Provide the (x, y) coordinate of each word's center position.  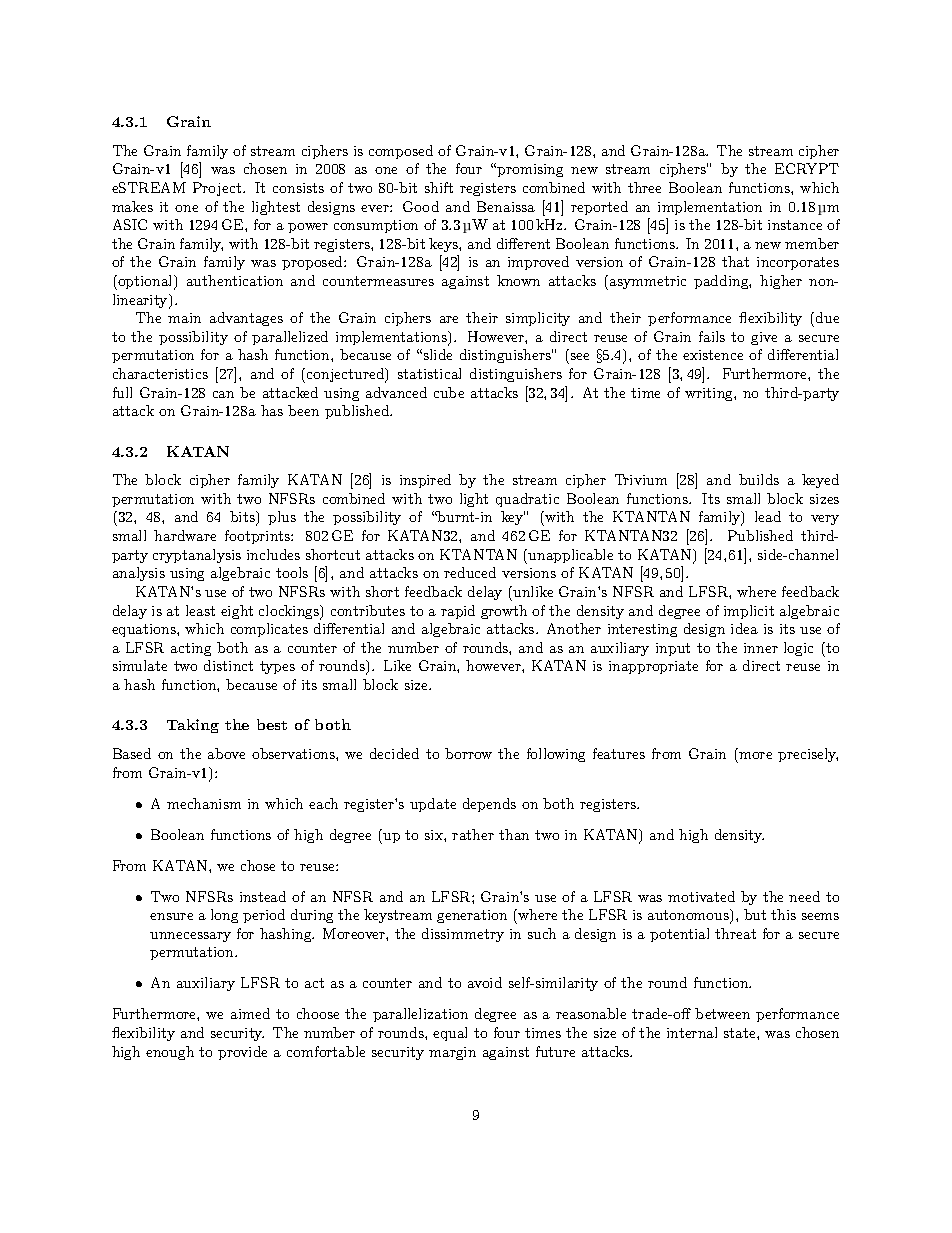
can (223, 394)
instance (795, 225)
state (741, 1033)
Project (218, 189)
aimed (250, 1013)
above (226, 753)
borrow (468, 753)
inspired (425, 481)
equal (450, 1034)
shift (439, 187)
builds (759, 479)
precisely (808, 755)
